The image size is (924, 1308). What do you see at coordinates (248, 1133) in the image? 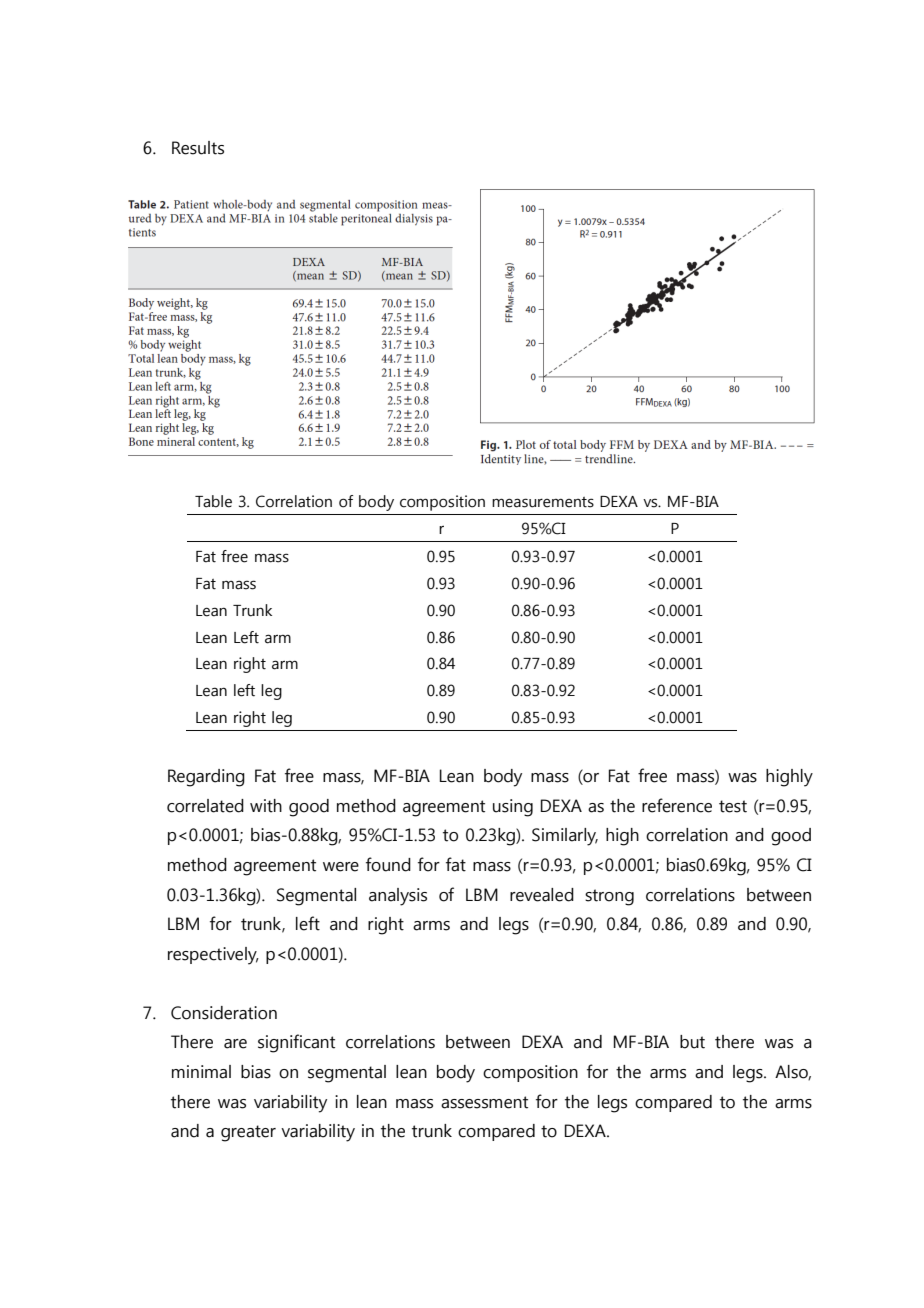
I see `greater` at bounding box center [248, 1133].
